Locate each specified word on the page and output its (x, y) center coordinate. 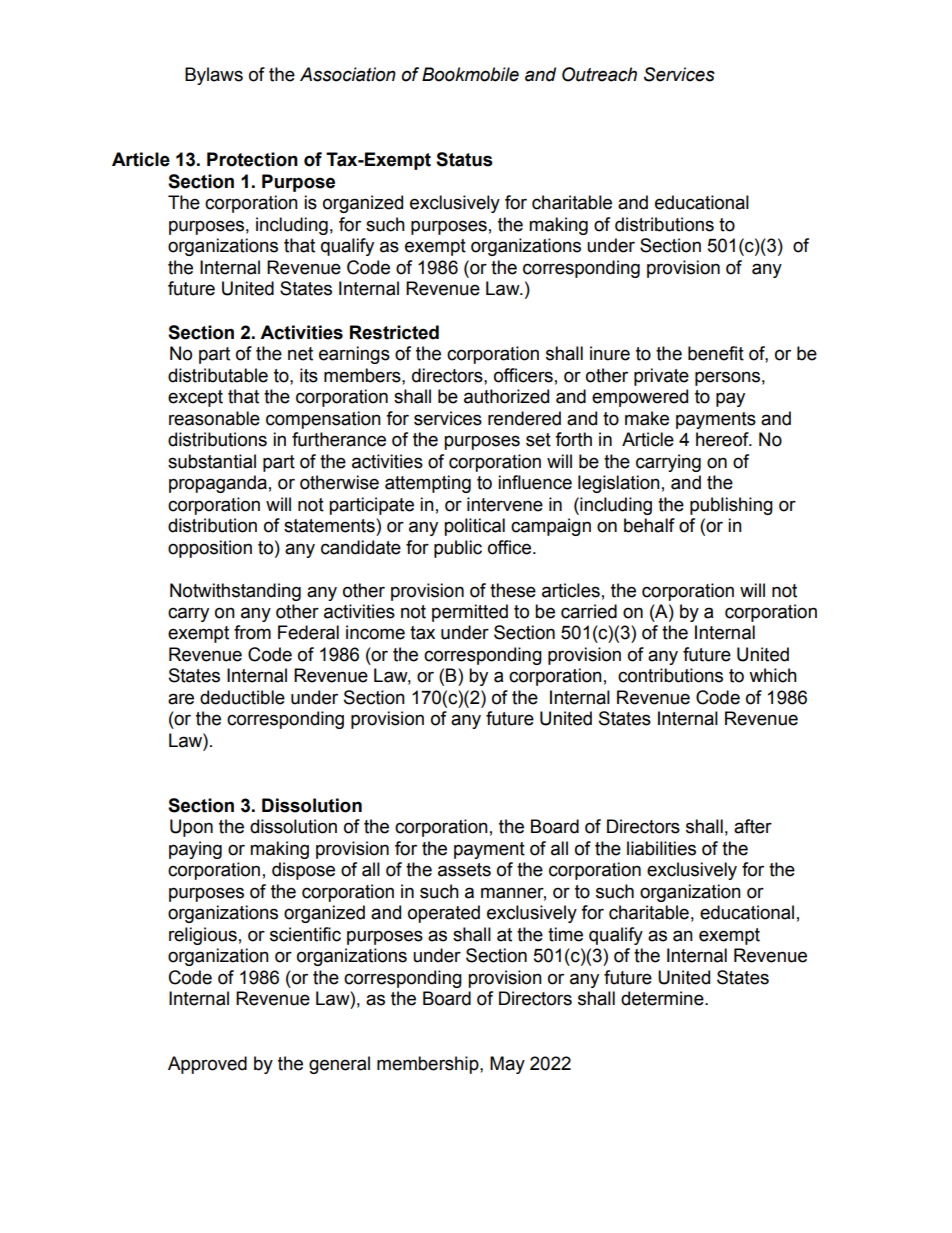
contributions (670, 675)
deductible (242, 697)
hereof (723, 439)
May (507, 1065)
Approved (207, 1065)
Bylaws (214, 76)
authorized (506, 396)
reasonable (214, 418)
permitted (470, 613)
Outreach (599, 74)
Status (464, 159)
